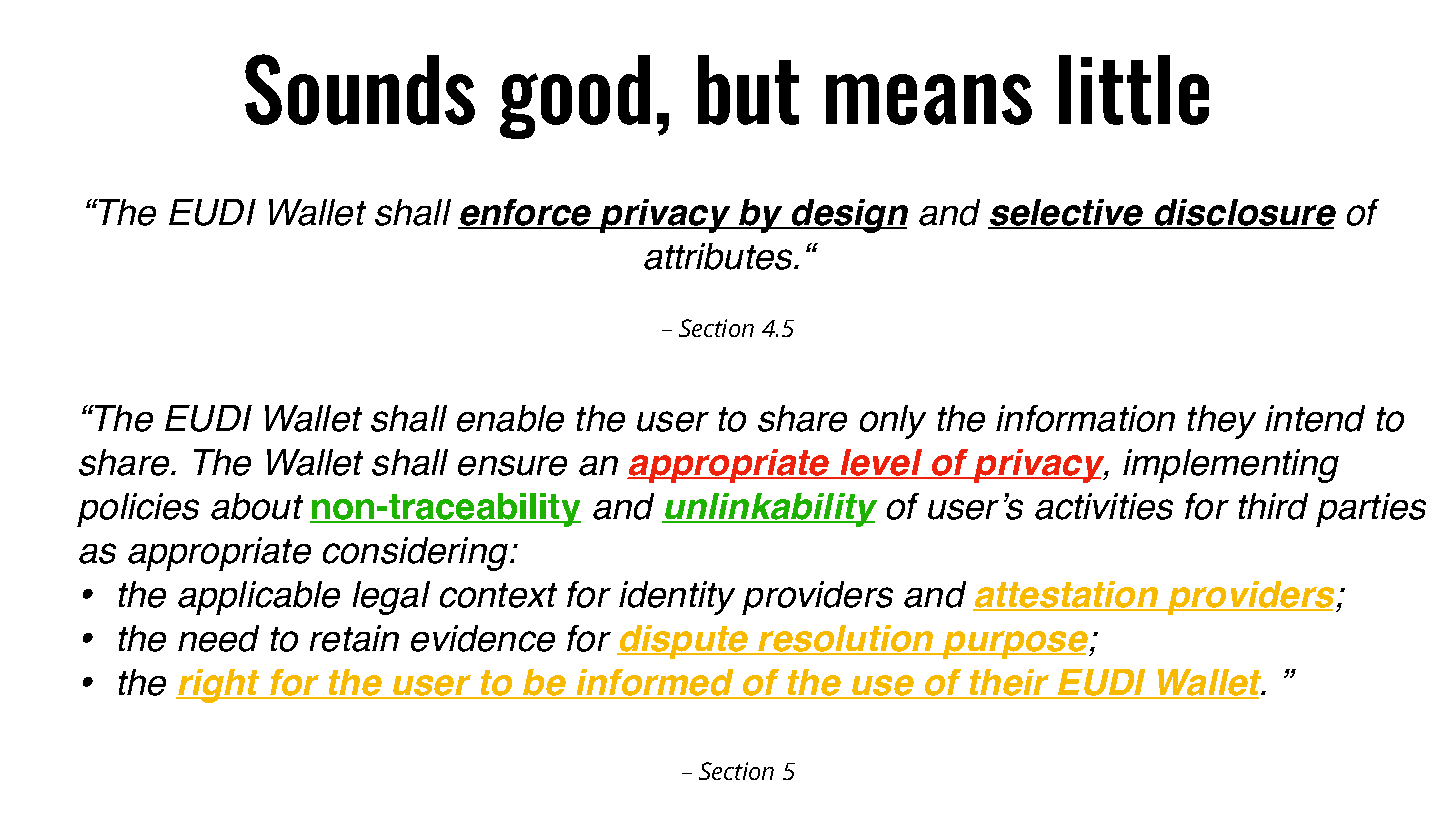 Image resolution: width=1456 pixels, height=819 pixels. Describe the element at coordinates (510, 418) in the document. I see `enable` at that location.
